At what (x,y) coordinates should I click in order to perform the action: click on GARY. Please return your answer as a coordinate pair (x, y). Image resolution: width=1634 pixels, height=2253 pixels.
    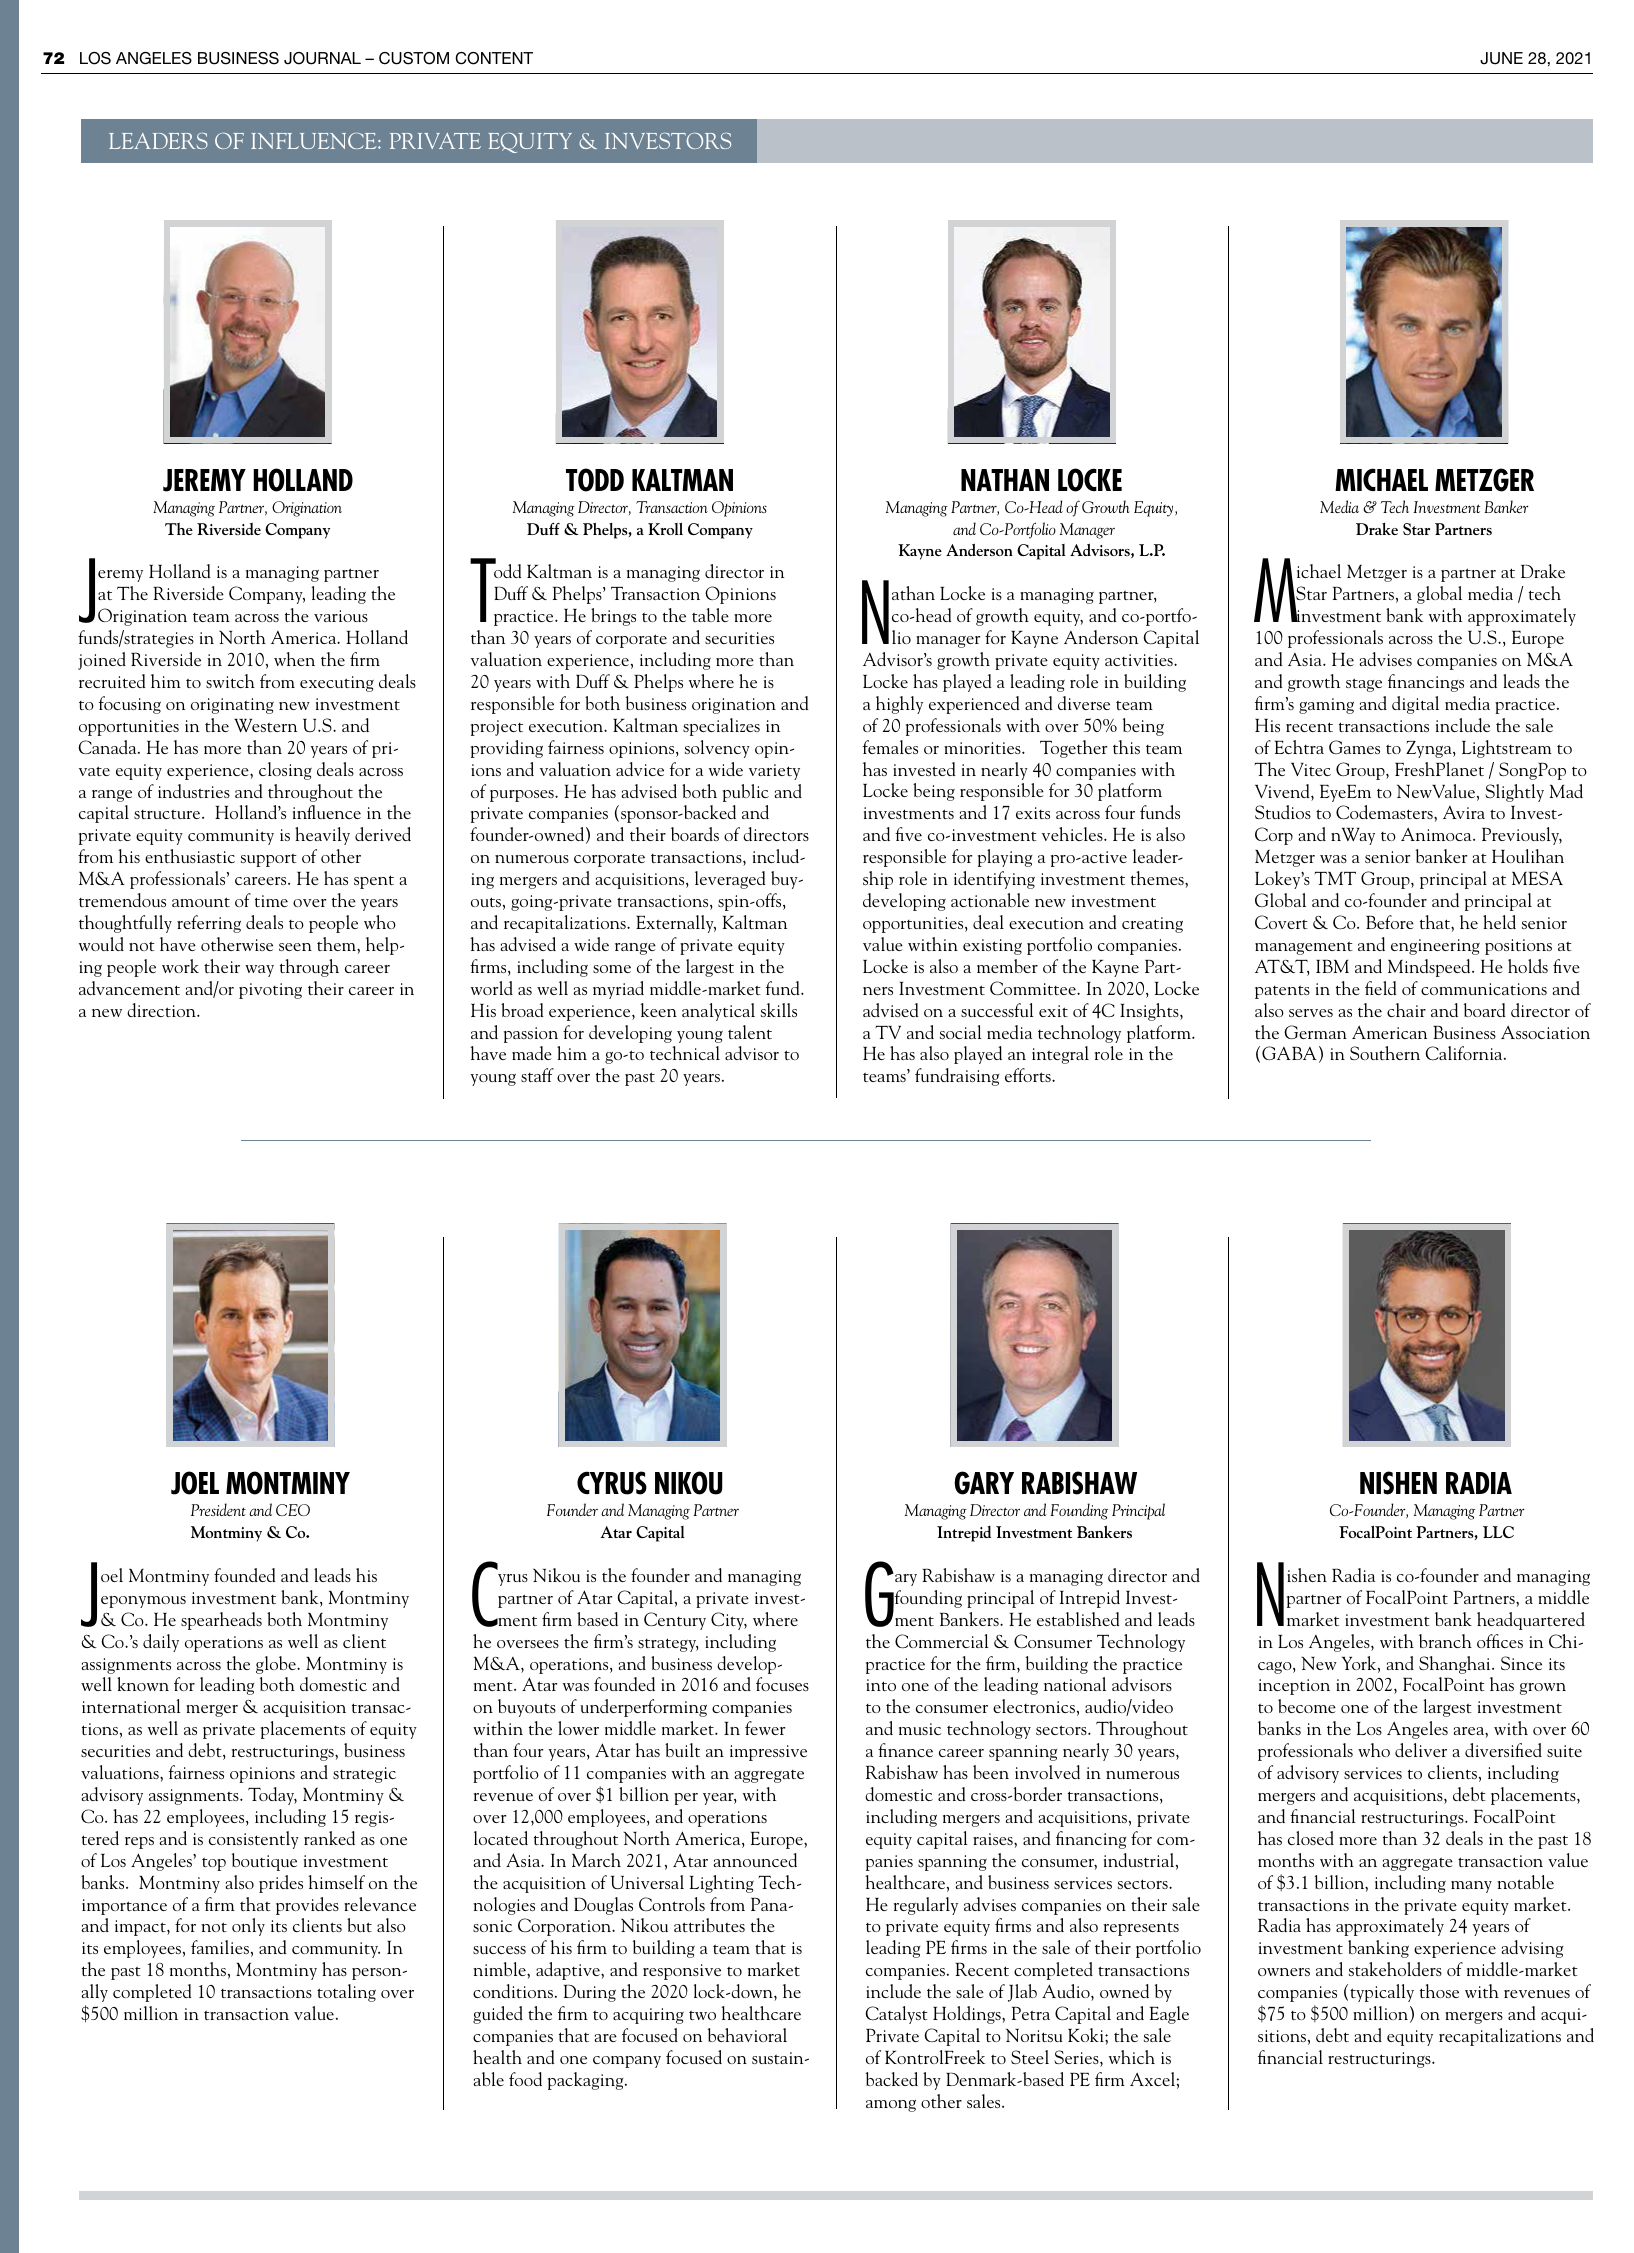
    Looking at the image, I should click on (984, 1483).
